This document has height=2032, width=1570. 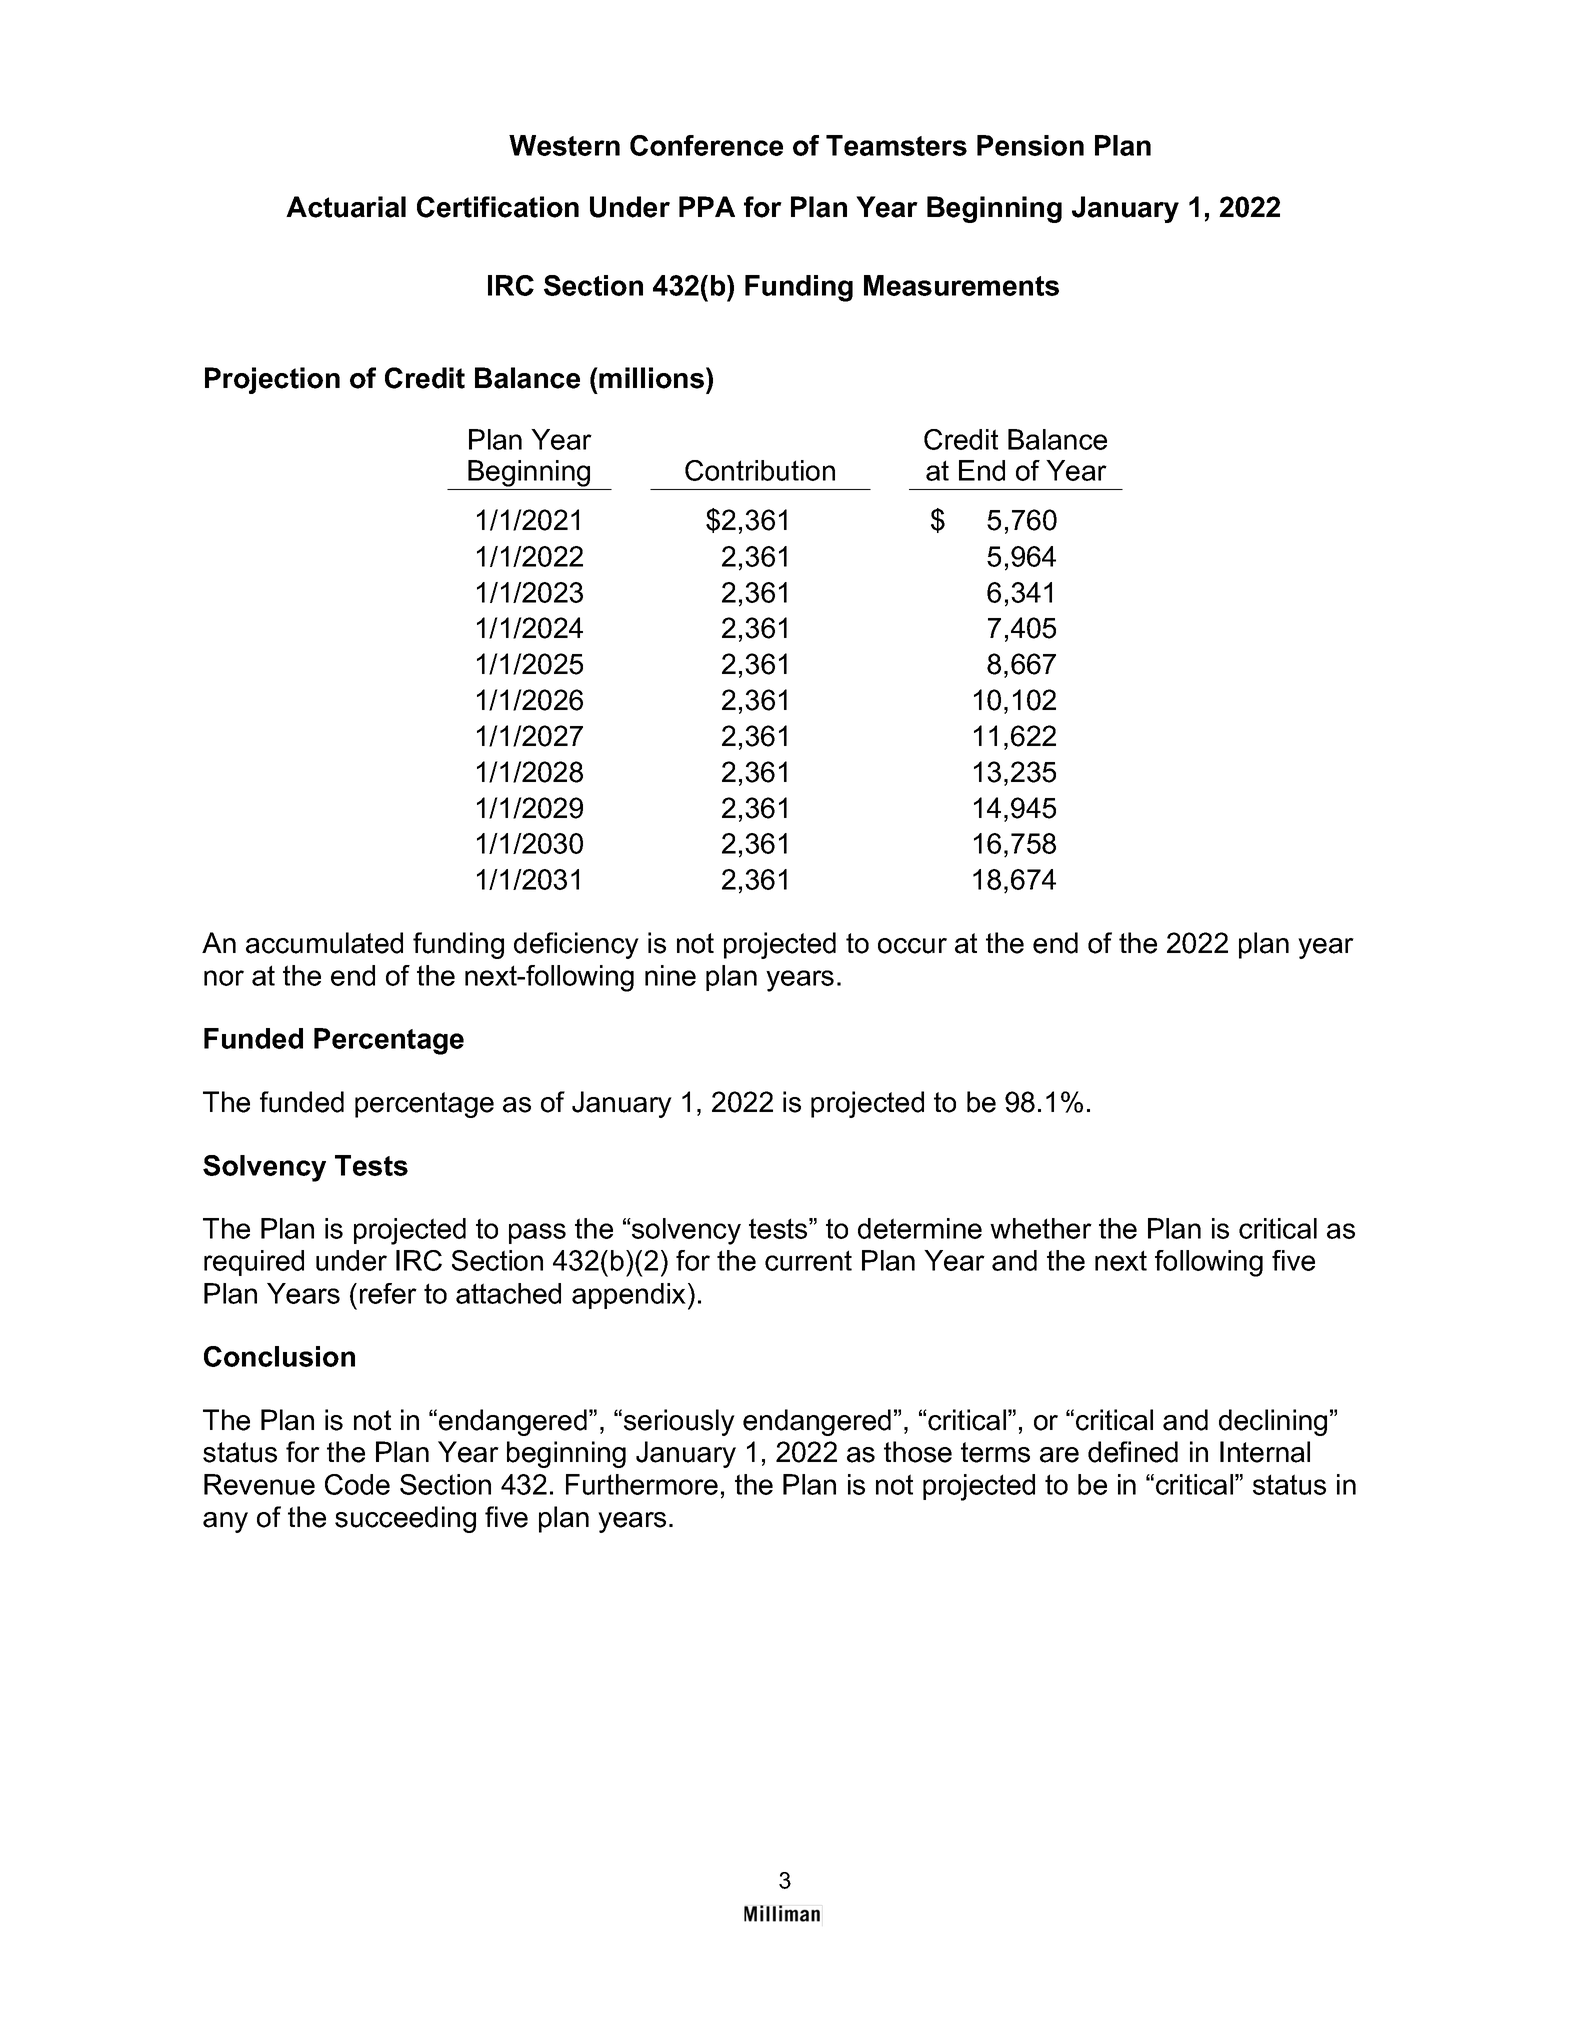 What do you see at coordinates (912, 946) in the document?
I see `occur` at bounding box center [912, 946].
